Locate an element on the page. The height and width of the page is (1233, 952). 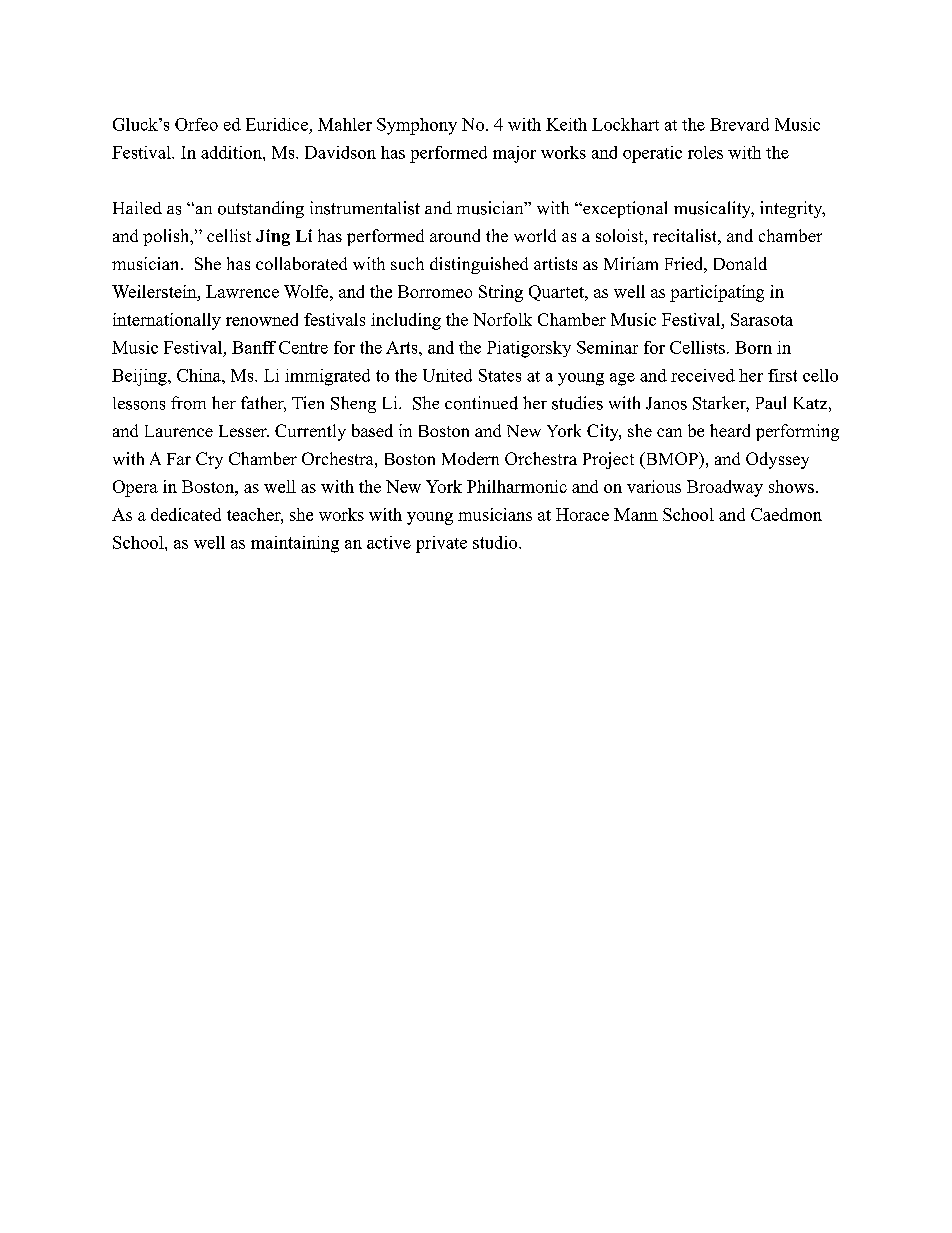
continued is located at coordinates (481, 403).
